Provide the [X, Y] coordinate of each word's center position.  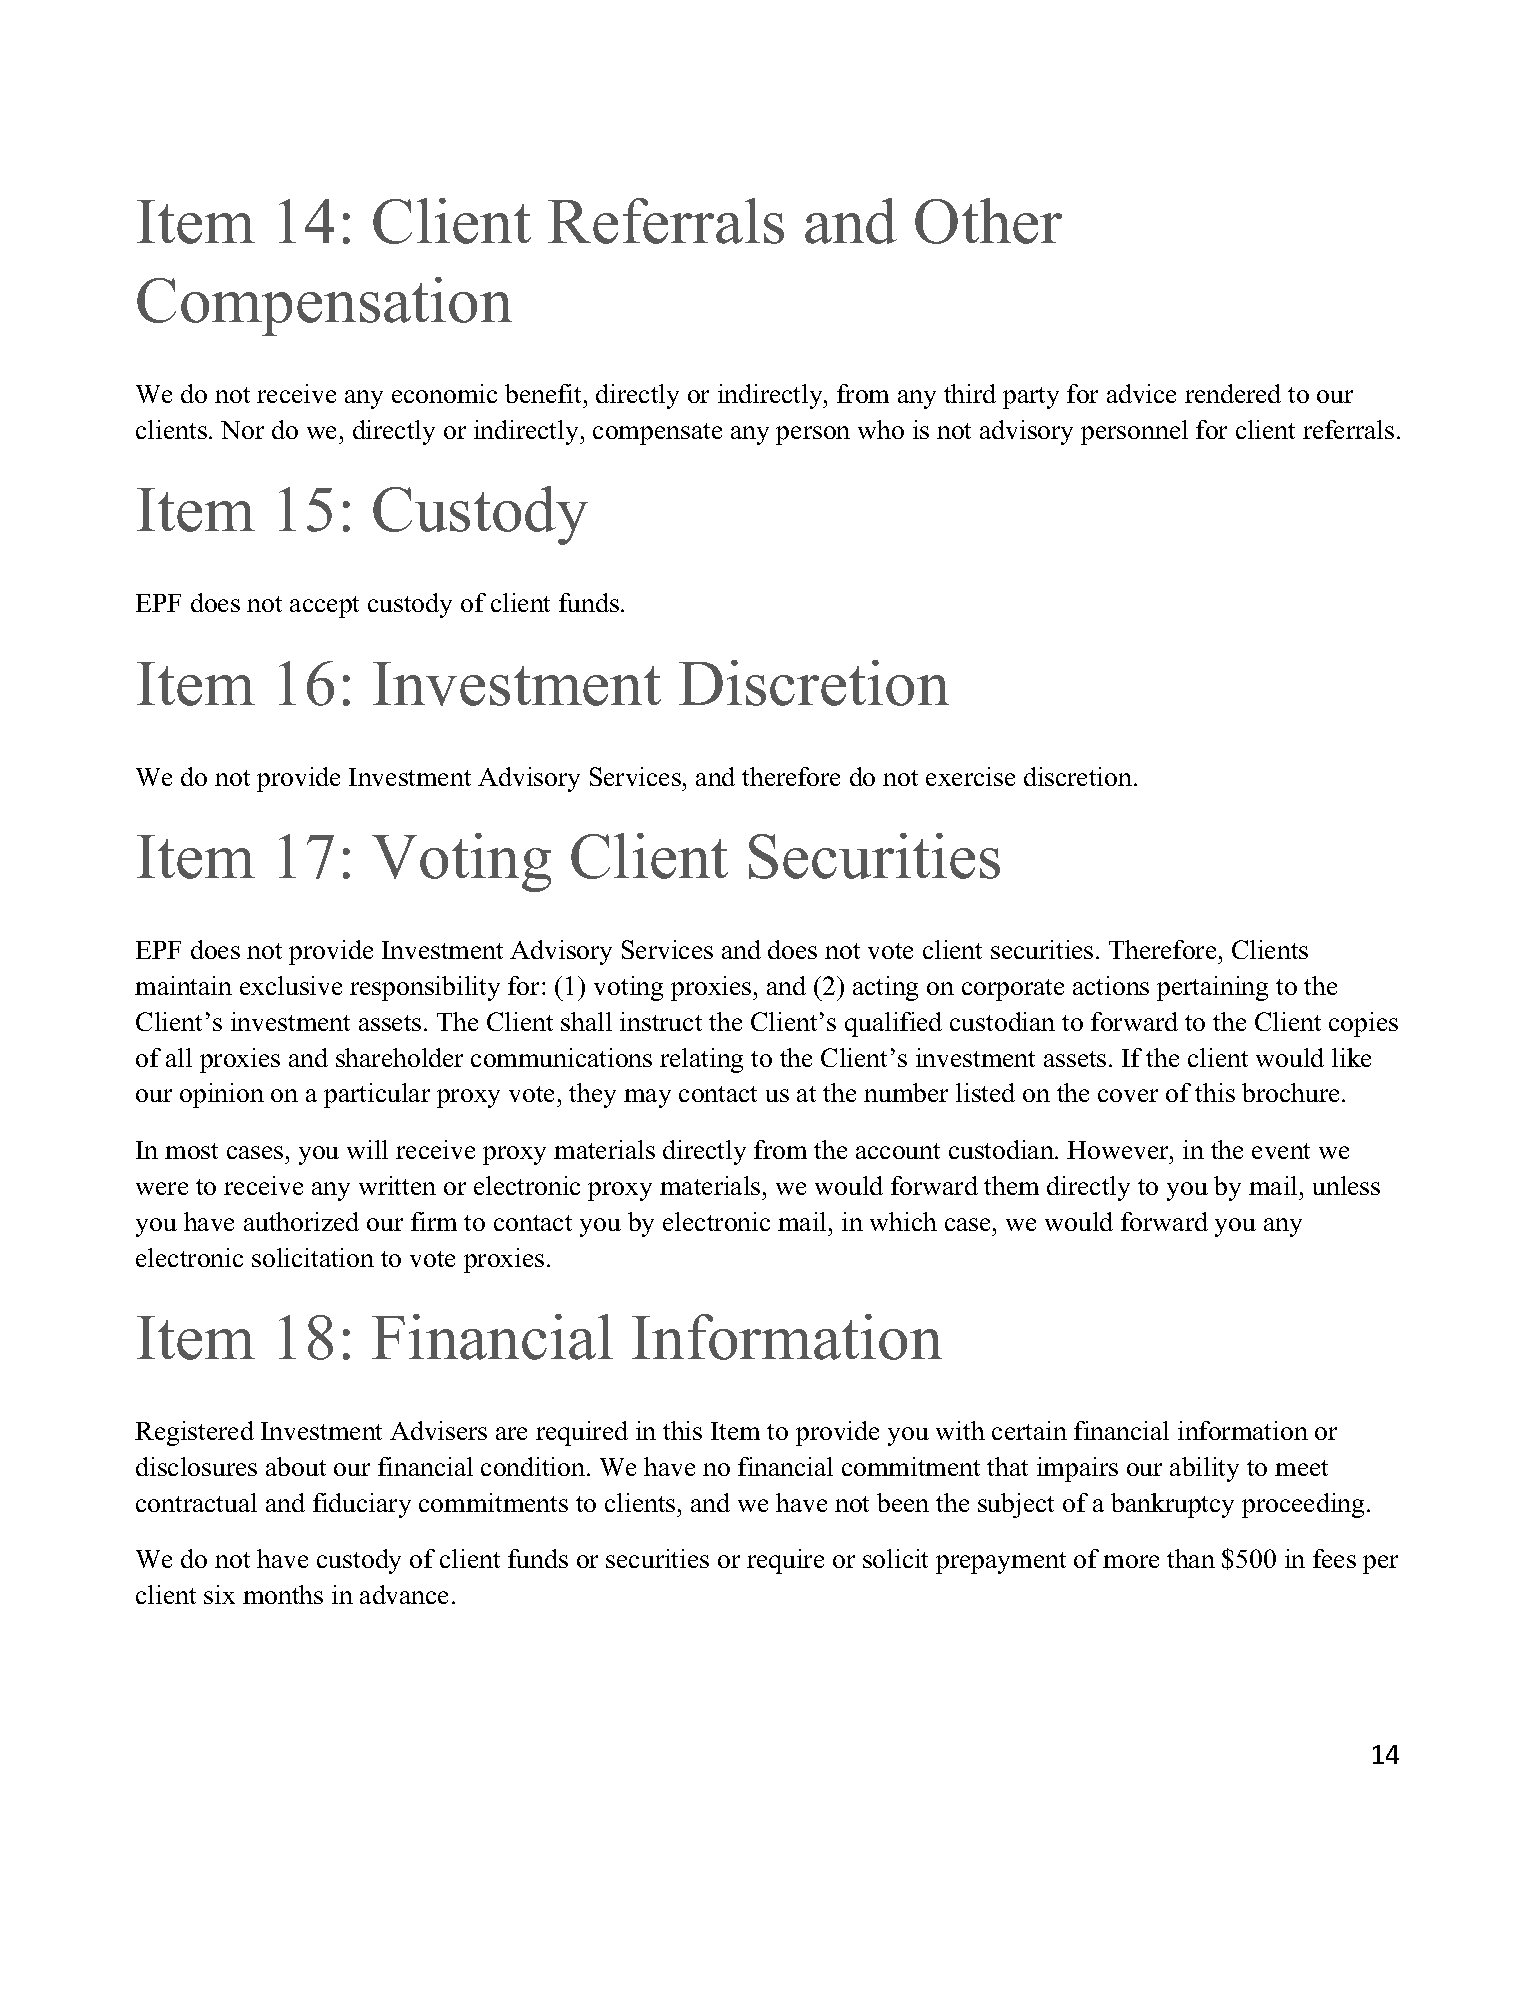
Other [988, 221]
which [903, 1221]
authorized [301, 1221]
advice [1141, 393]
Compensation [324, 306]
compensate [657, 434]
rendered [1233, 393]
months [283, 1594]
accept [324, 607]
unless [1346, 1185]
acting [885, 988]
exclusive [291, 985]
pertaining [1212, 988]
